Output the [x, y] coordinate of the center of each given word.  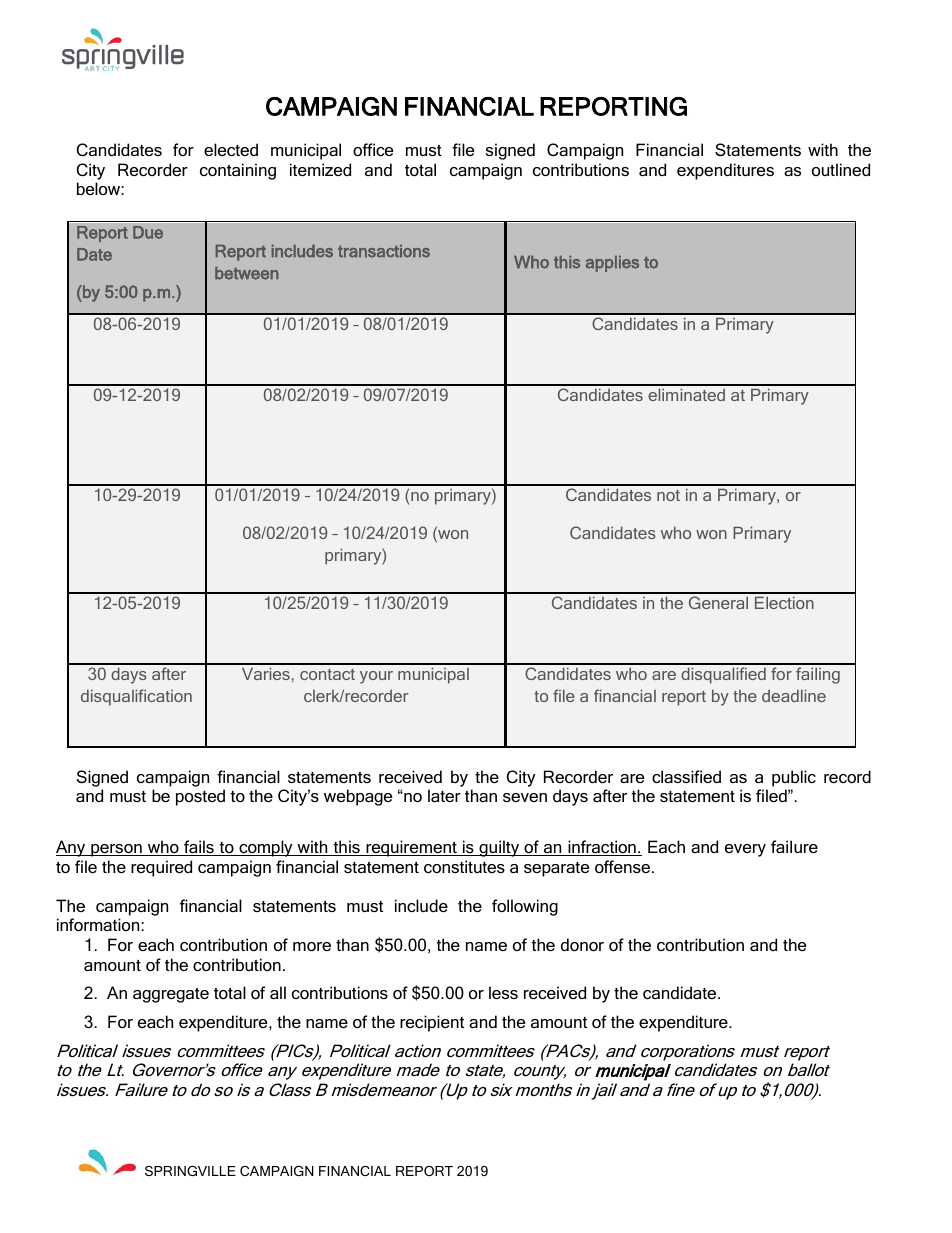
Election [784, 602]
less [503, 992]
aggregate [171, 995]
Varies [266, 673]
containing [238, 171]
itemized [320, 169]
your [376, 677]
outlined [841, 169]
